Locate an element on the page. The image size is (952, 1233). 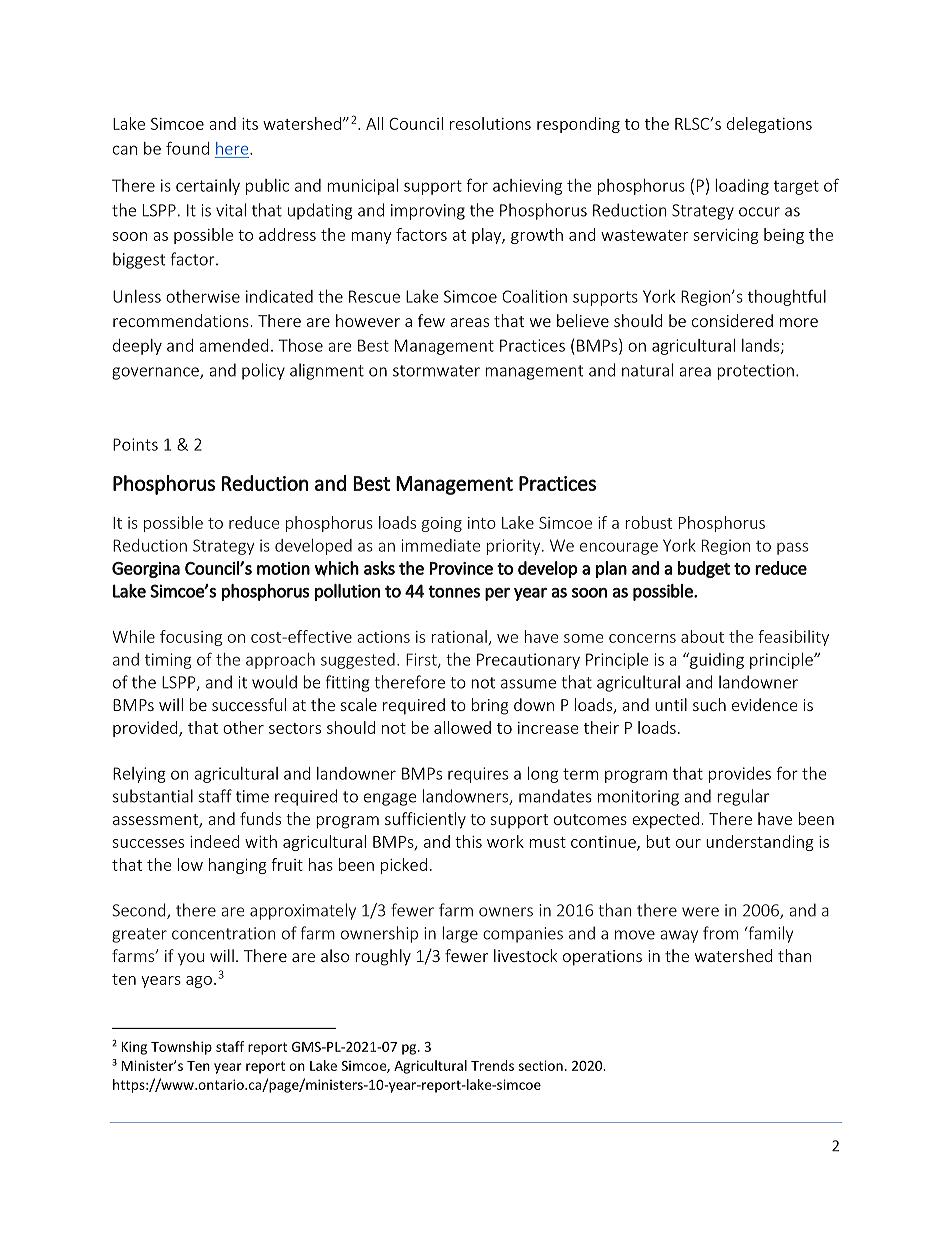
regular is located at coordinates (743, 797).
